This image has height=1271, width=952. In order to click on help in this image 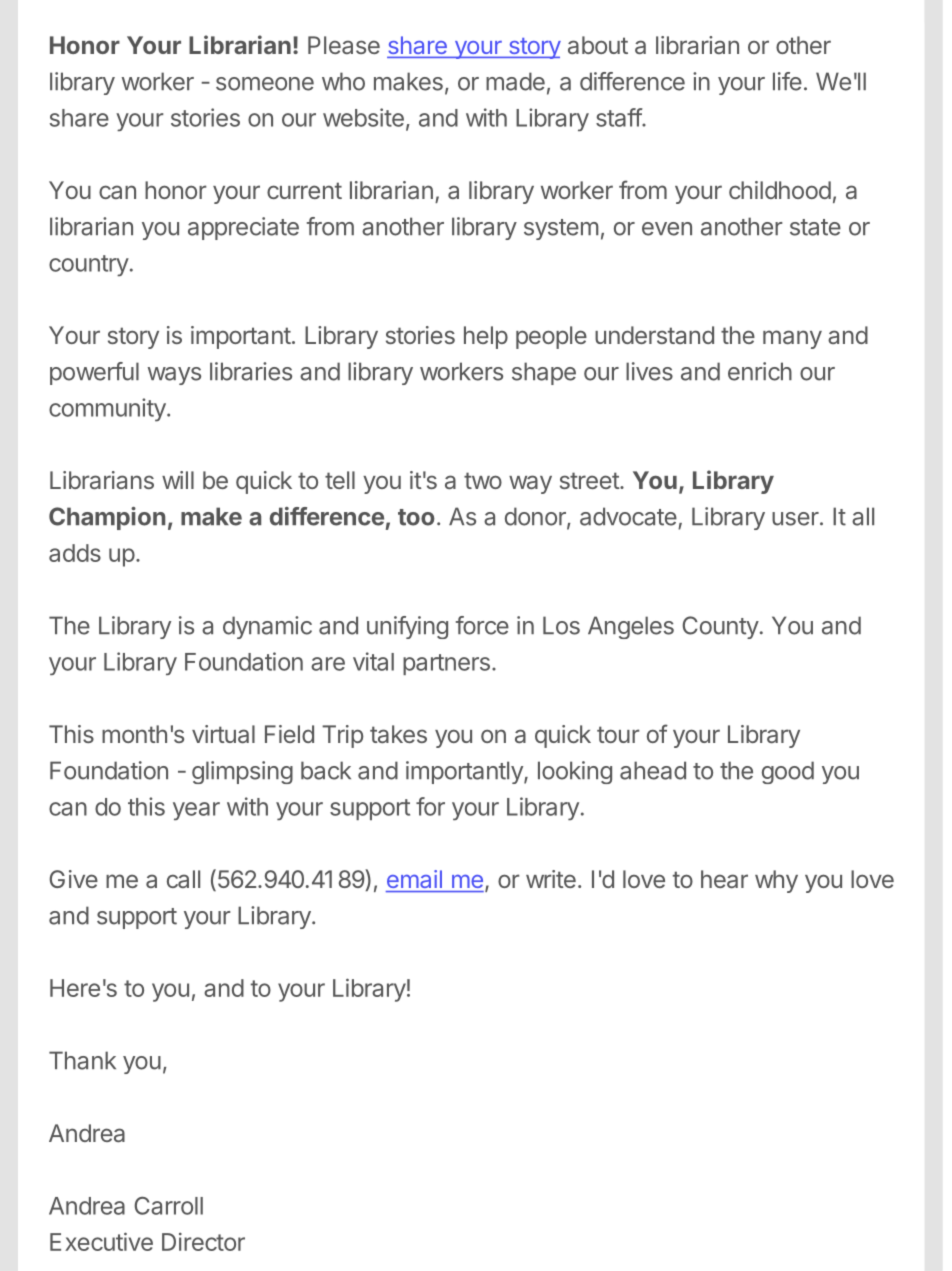, I will do `click(486, 337)`.
